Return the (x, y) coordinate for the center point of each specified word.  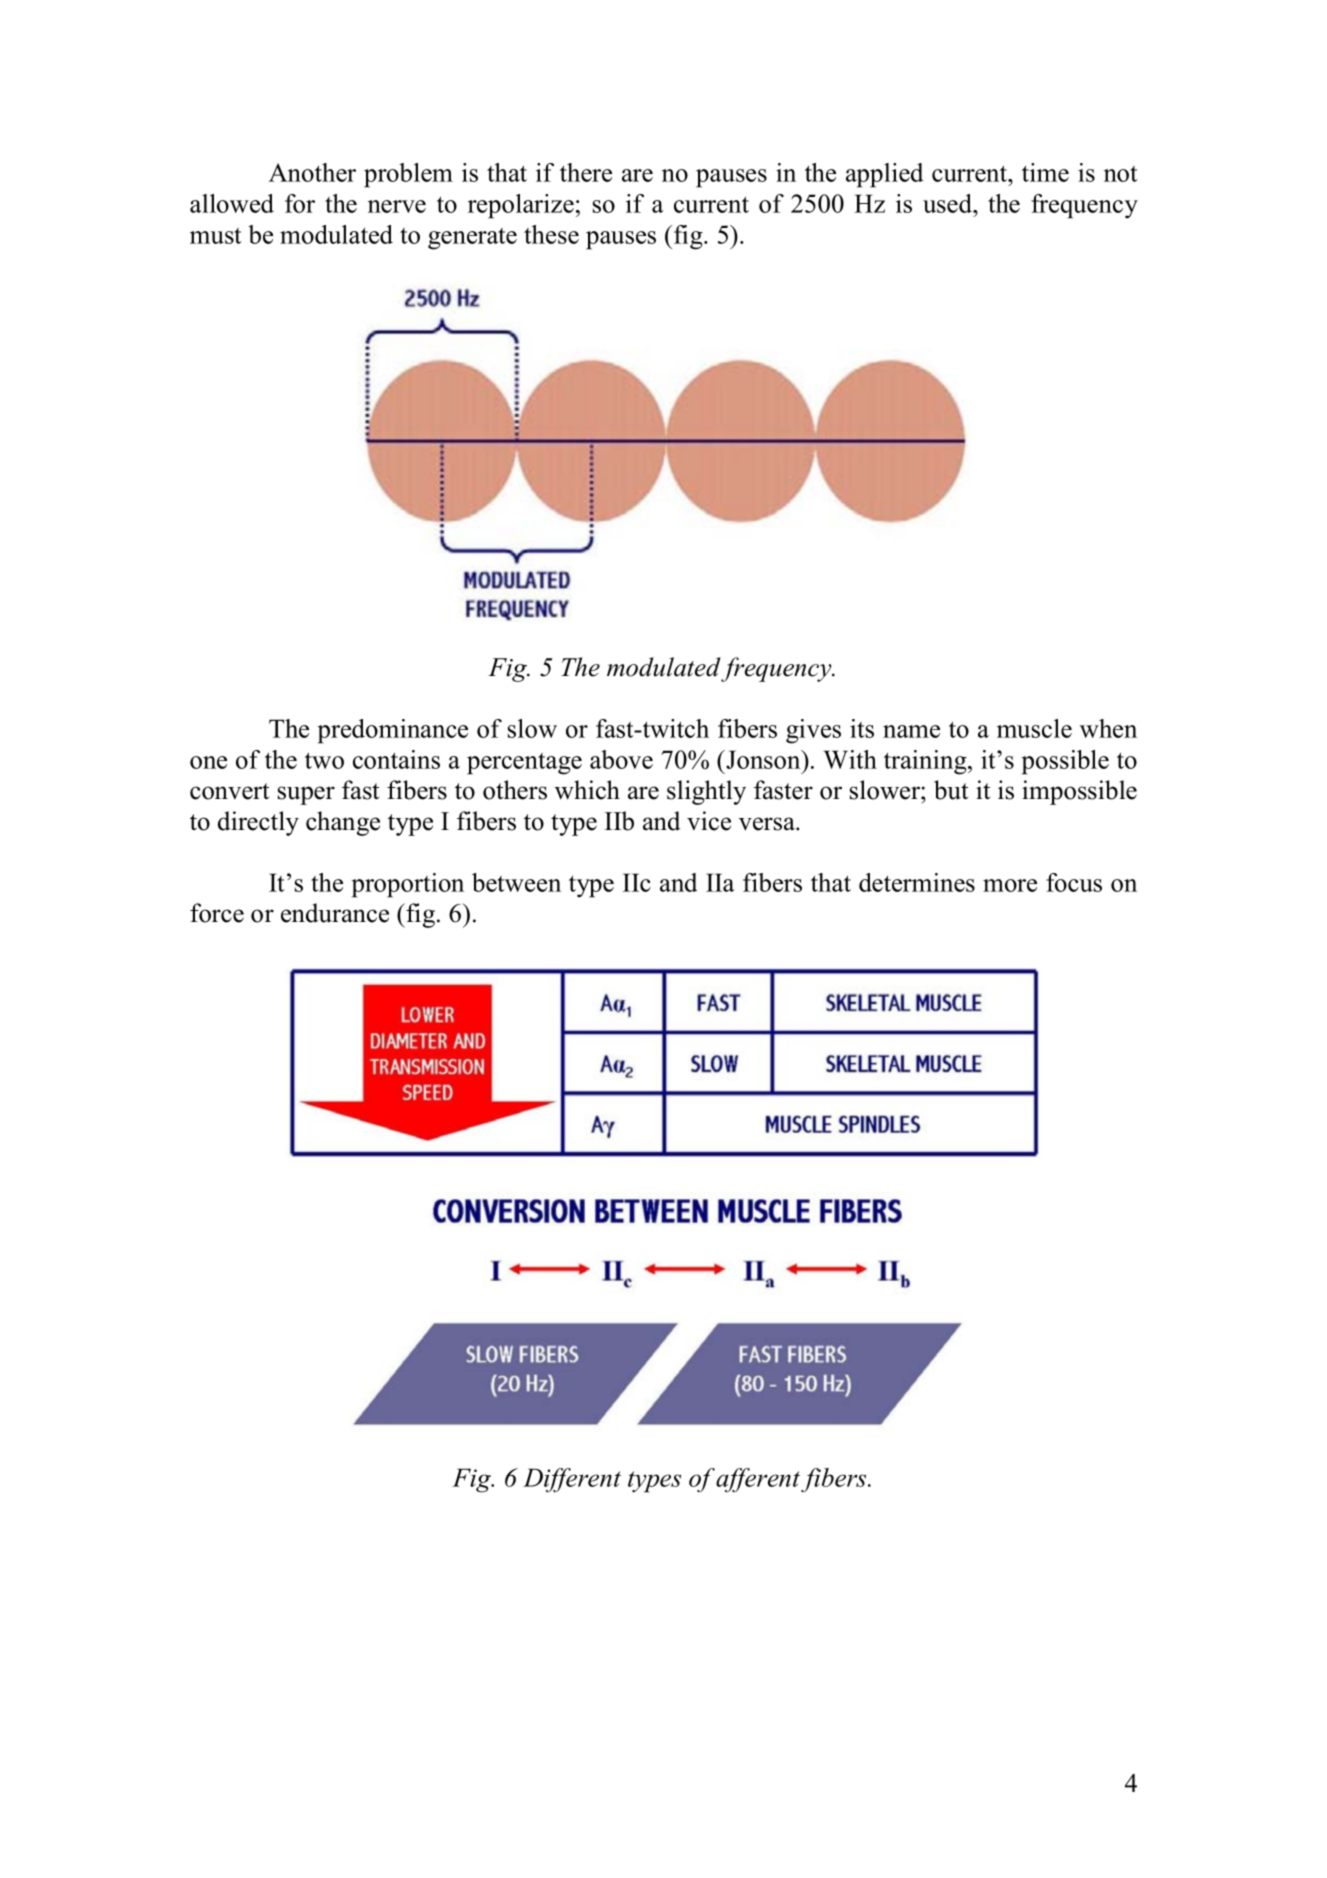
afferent (759, 1480)
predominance (393, 731)
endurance (335, 913)
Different (572, 1480)
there (586, 172)
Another (312, 172)
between (516, 882)
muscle (1034, 728)
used (949, 203)
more (1010, 885)
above (621, 759)
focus (1074, 882)
